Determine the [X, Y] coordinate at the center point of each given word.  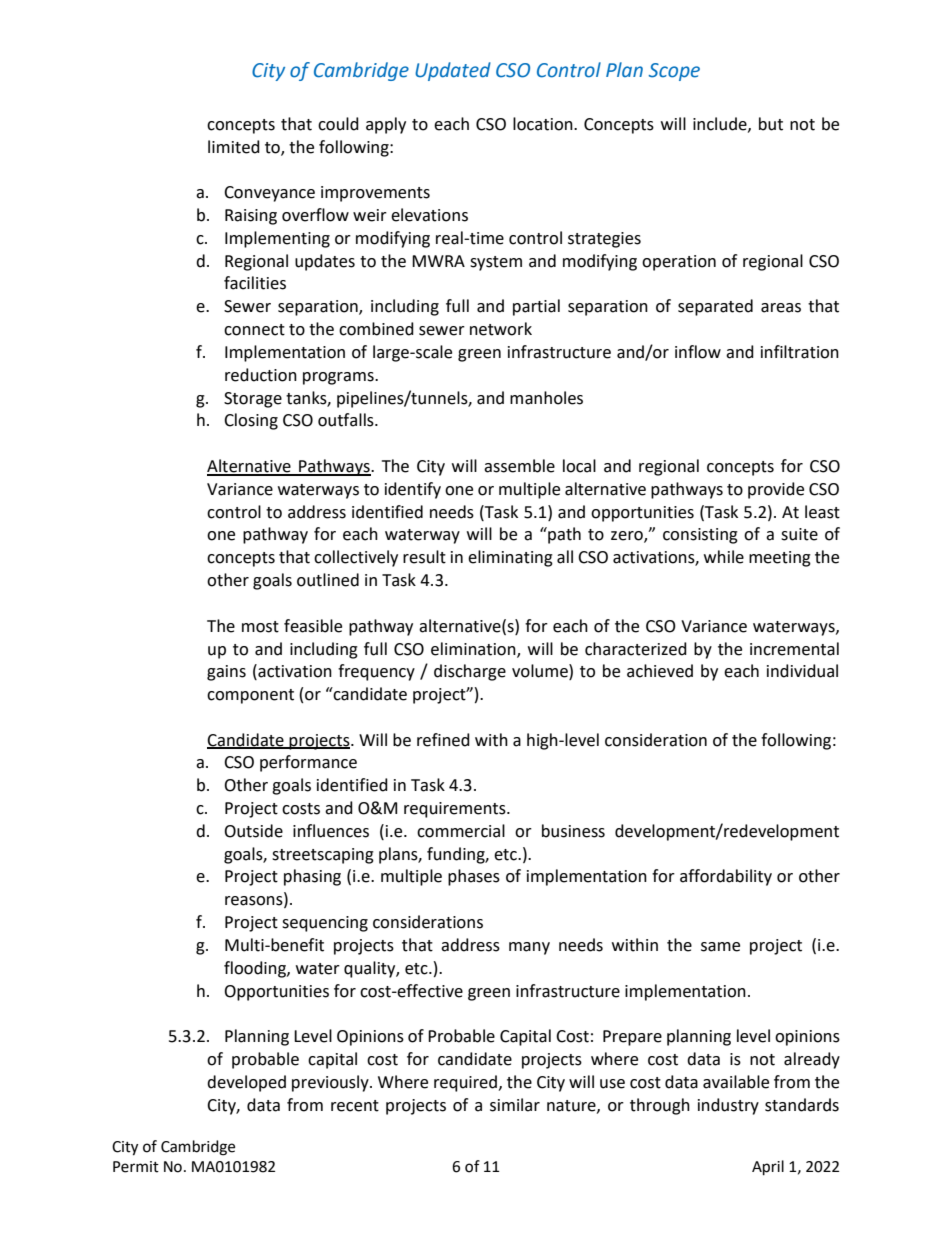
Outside [253, 831]
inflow [698, 352]
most [260, 627]
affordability [726, 877]
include [721, 124]
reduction [261, 375]
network [501, 329]
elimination [474, 649]
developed [246, 1083]
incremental [794, 649]
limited [234, 147]
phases [474, 877]
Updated [453, 71]
